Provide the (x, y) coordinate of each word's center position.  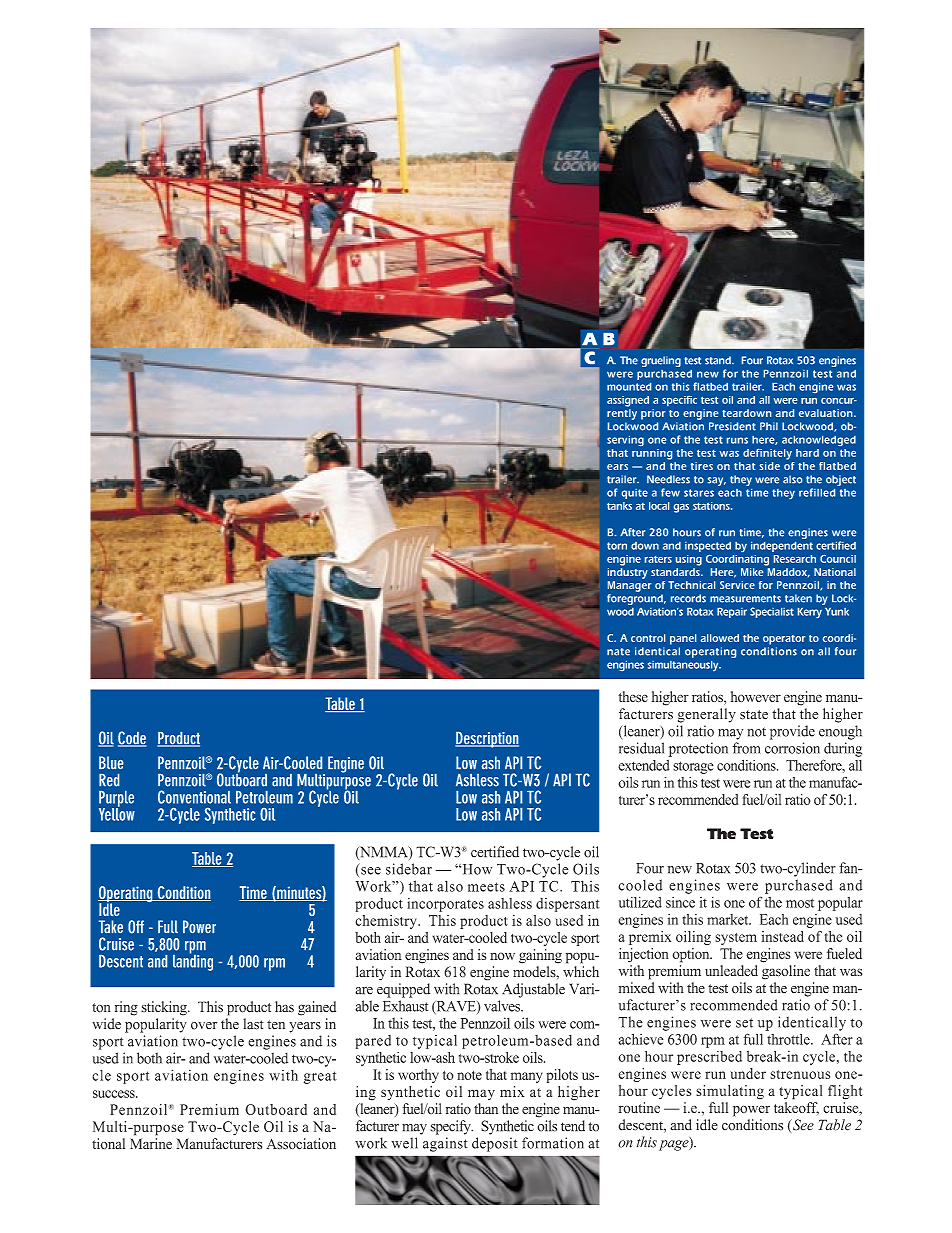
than (486, 1108)
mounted (629, 387)
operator (784, 640)
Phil (769, 426)
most (800, 903)
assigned (628, 401)
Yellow (117, 813)
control (648, 638)
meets (486, 887)
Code (132, 739)
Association (301, 1144)
